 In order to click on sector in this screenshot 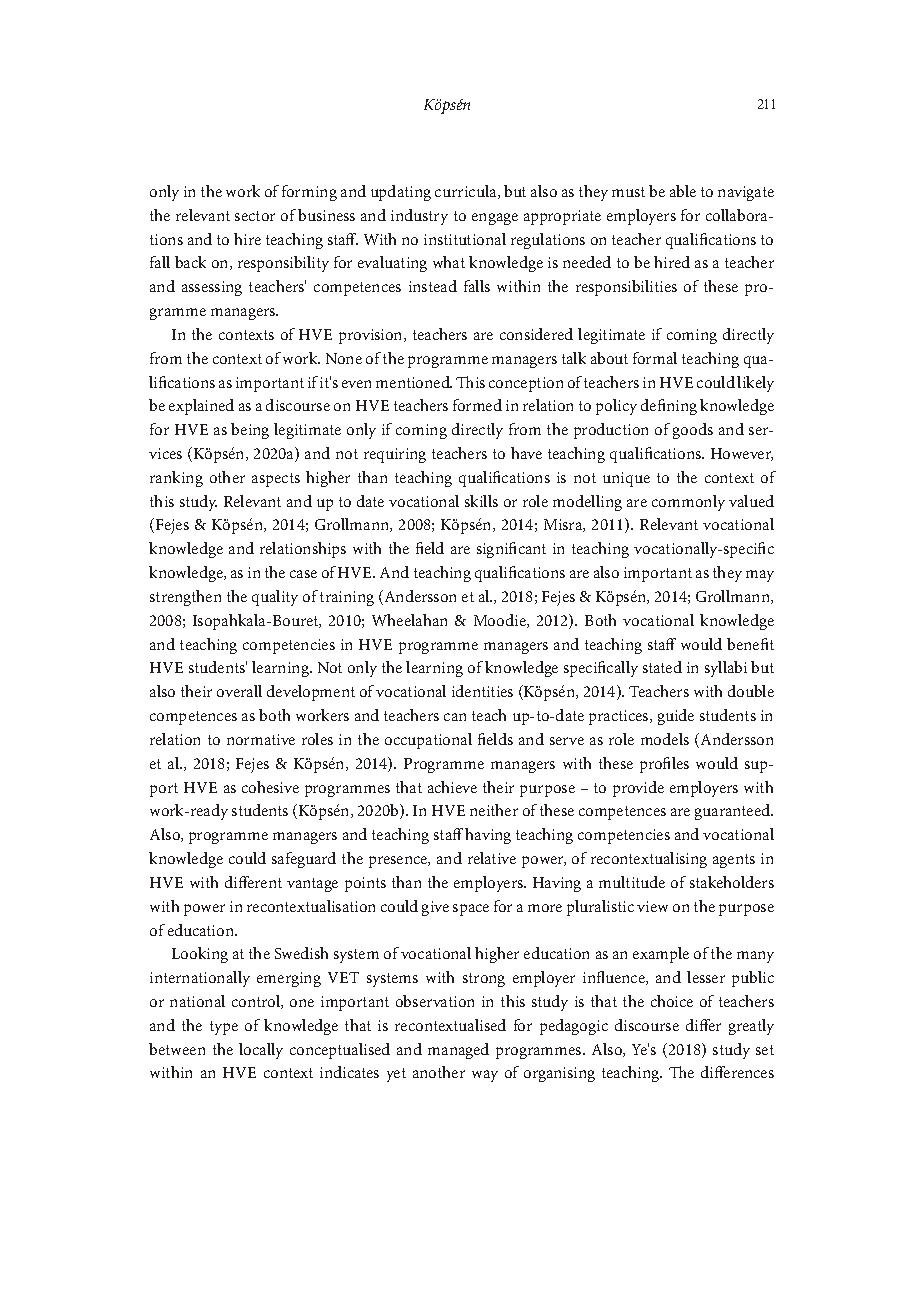, I will do `click(255, 216)`.
